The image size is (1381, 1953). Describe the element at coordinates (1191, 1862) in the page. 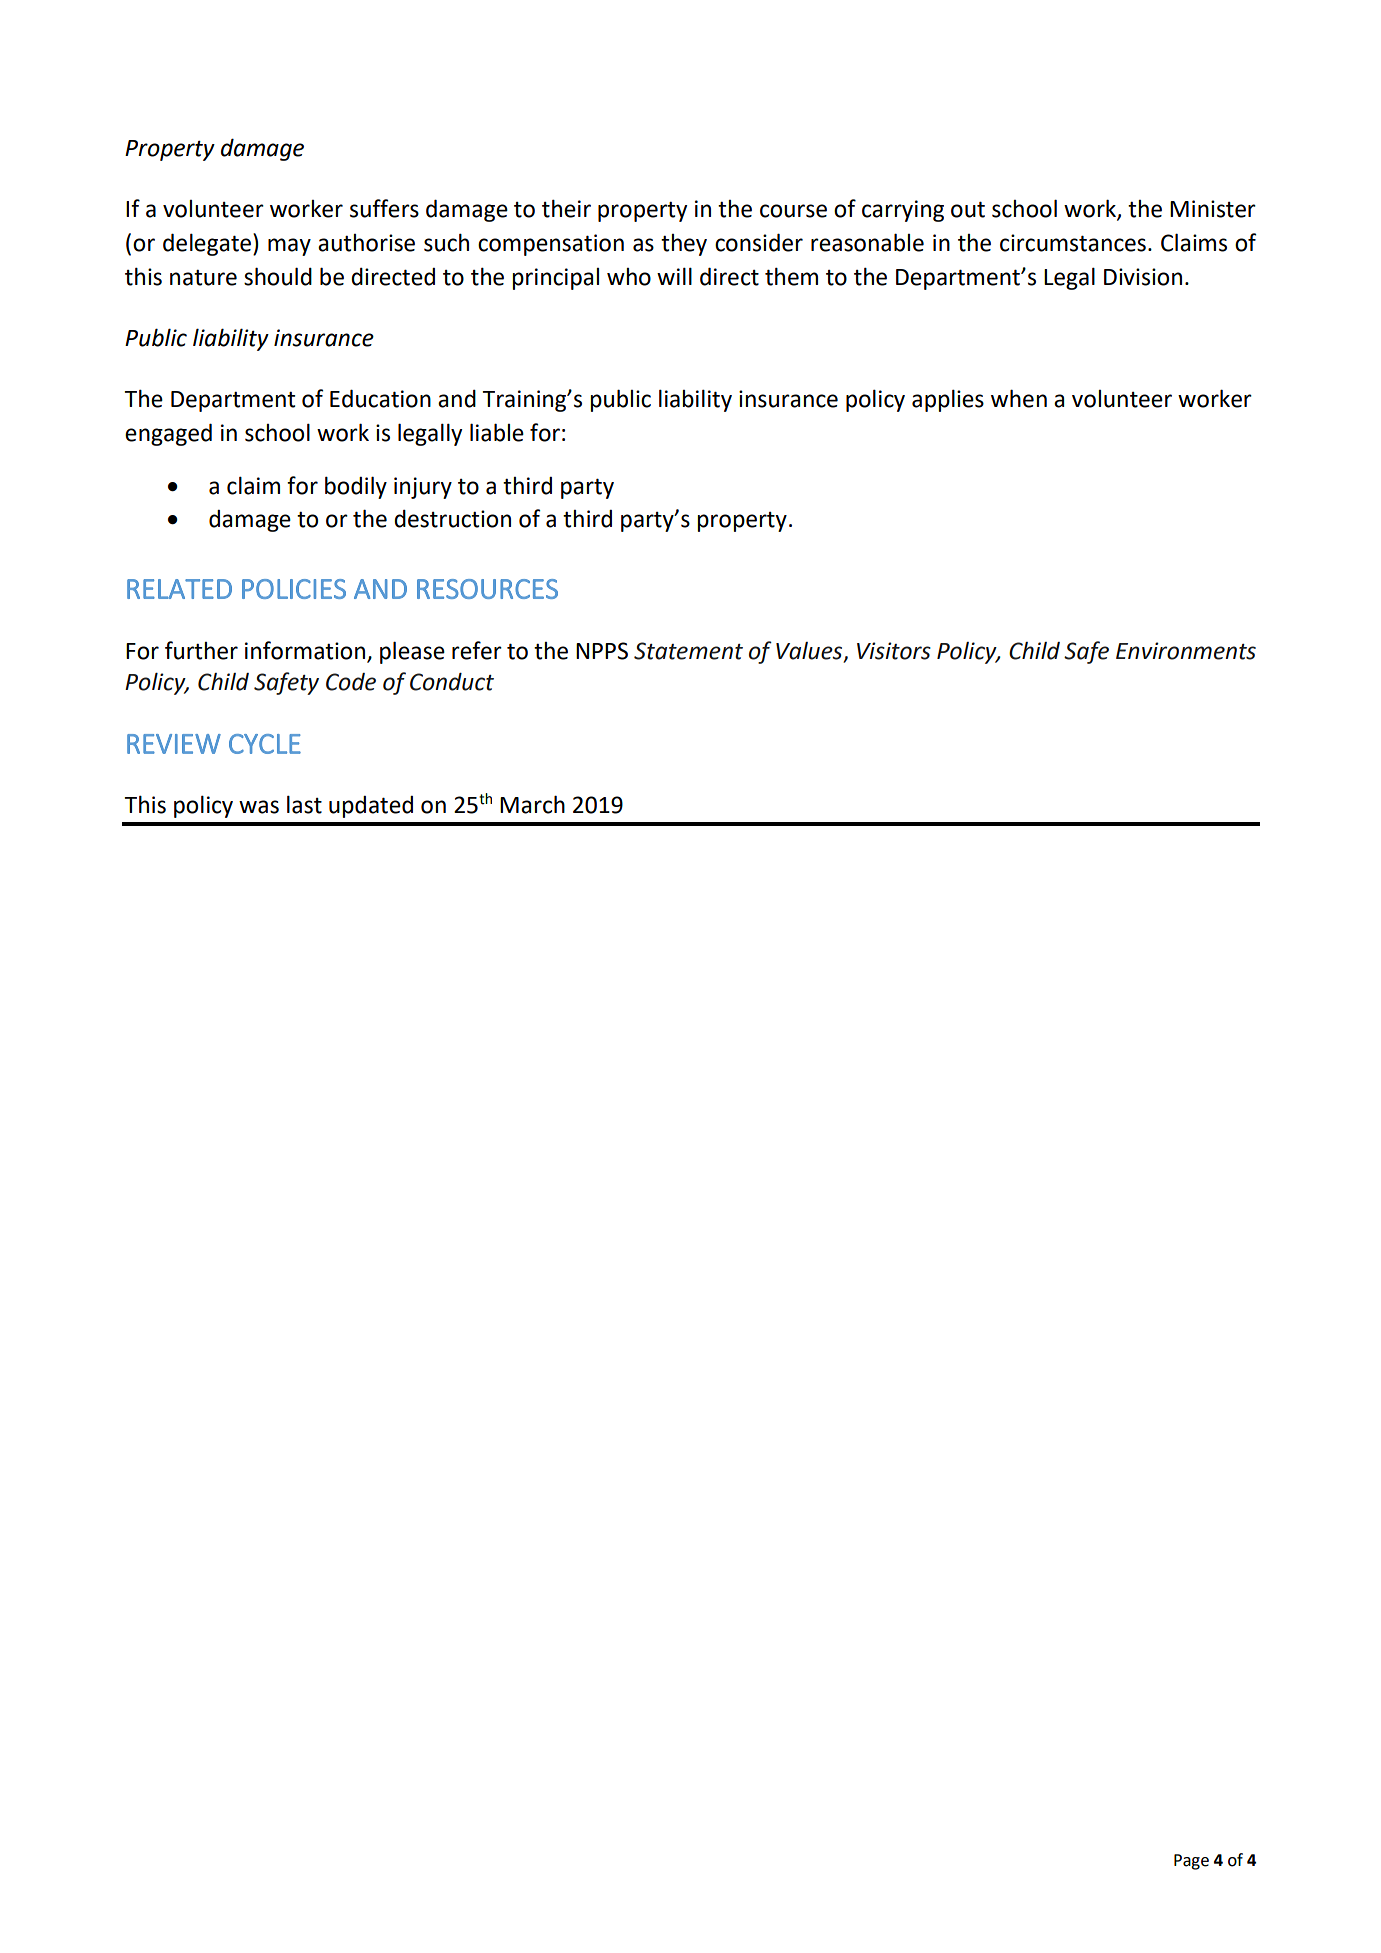

I see `Page` at that location.
